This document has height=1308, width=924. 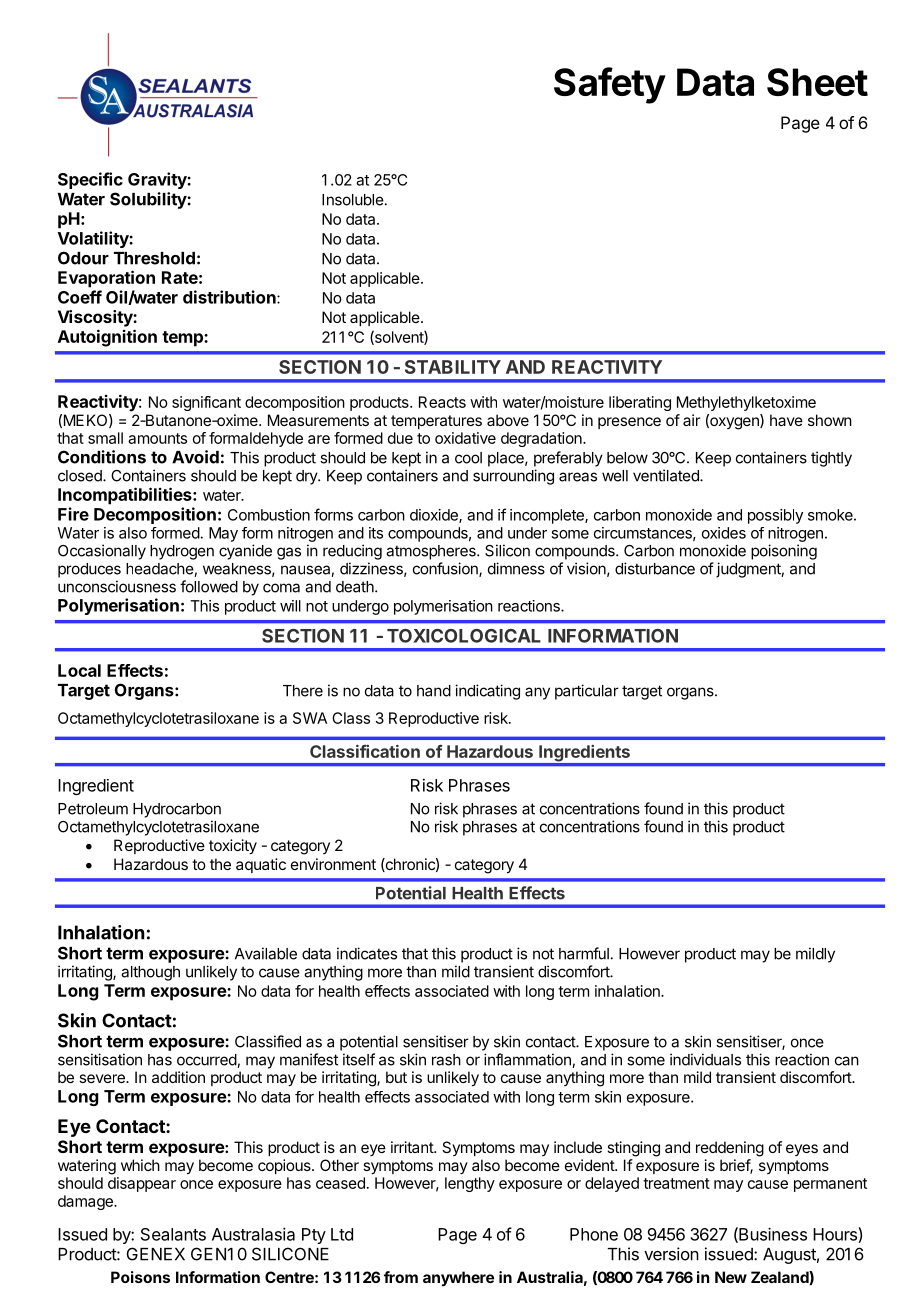 What do you see at coordinates (434, 691) in the document?
I see `hand` at bounding box center [434, 691].
